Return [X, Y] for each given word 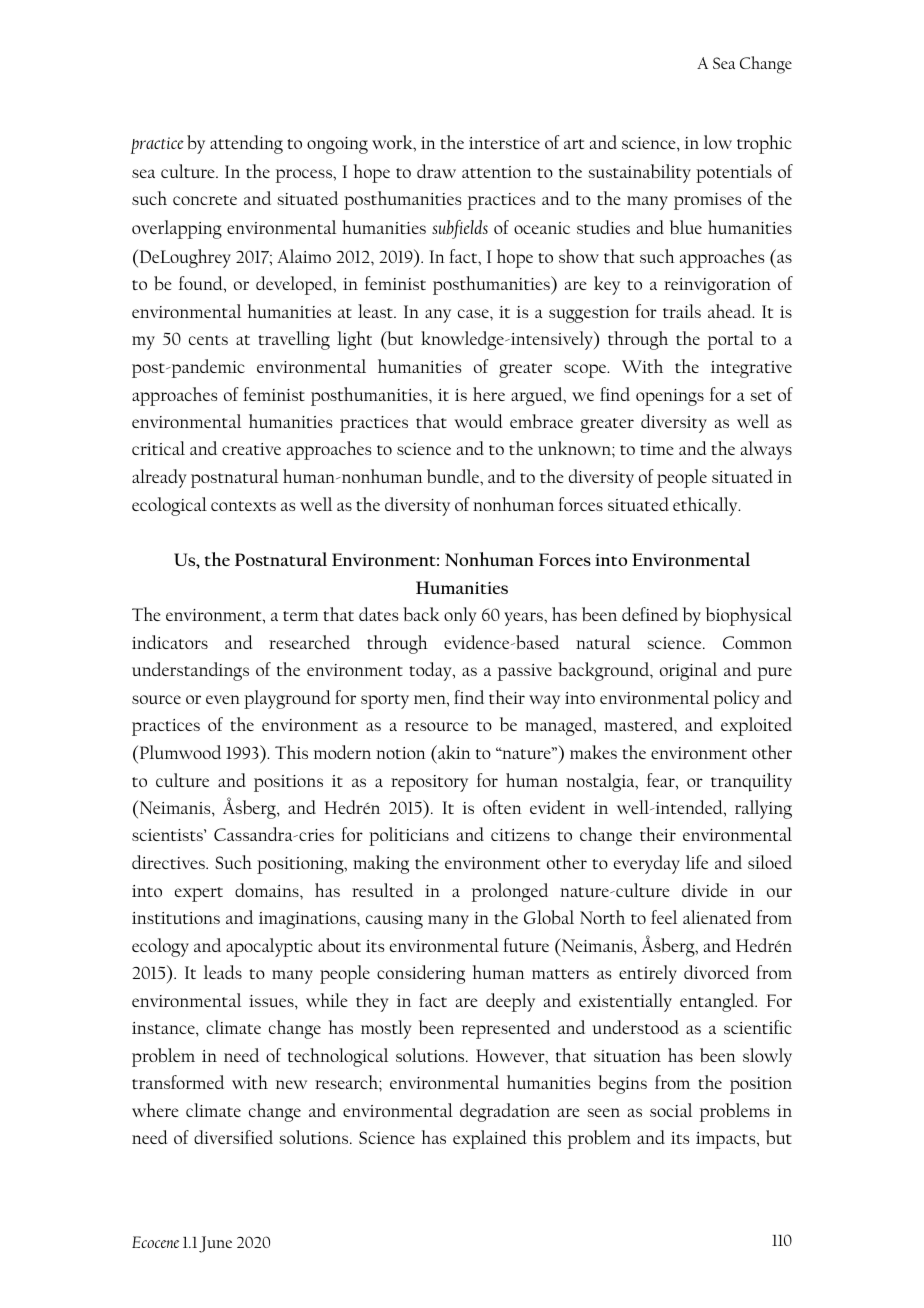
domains [268, 890]
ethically [706, 506]
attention [497, 172]
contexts [243, 506]
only [460, 616]
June [215, 1244]
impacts [727, 1140]
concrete [205, 200]
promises [707, 201]
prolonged [510, 892]
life [697, 862]
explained [489, 1139]
